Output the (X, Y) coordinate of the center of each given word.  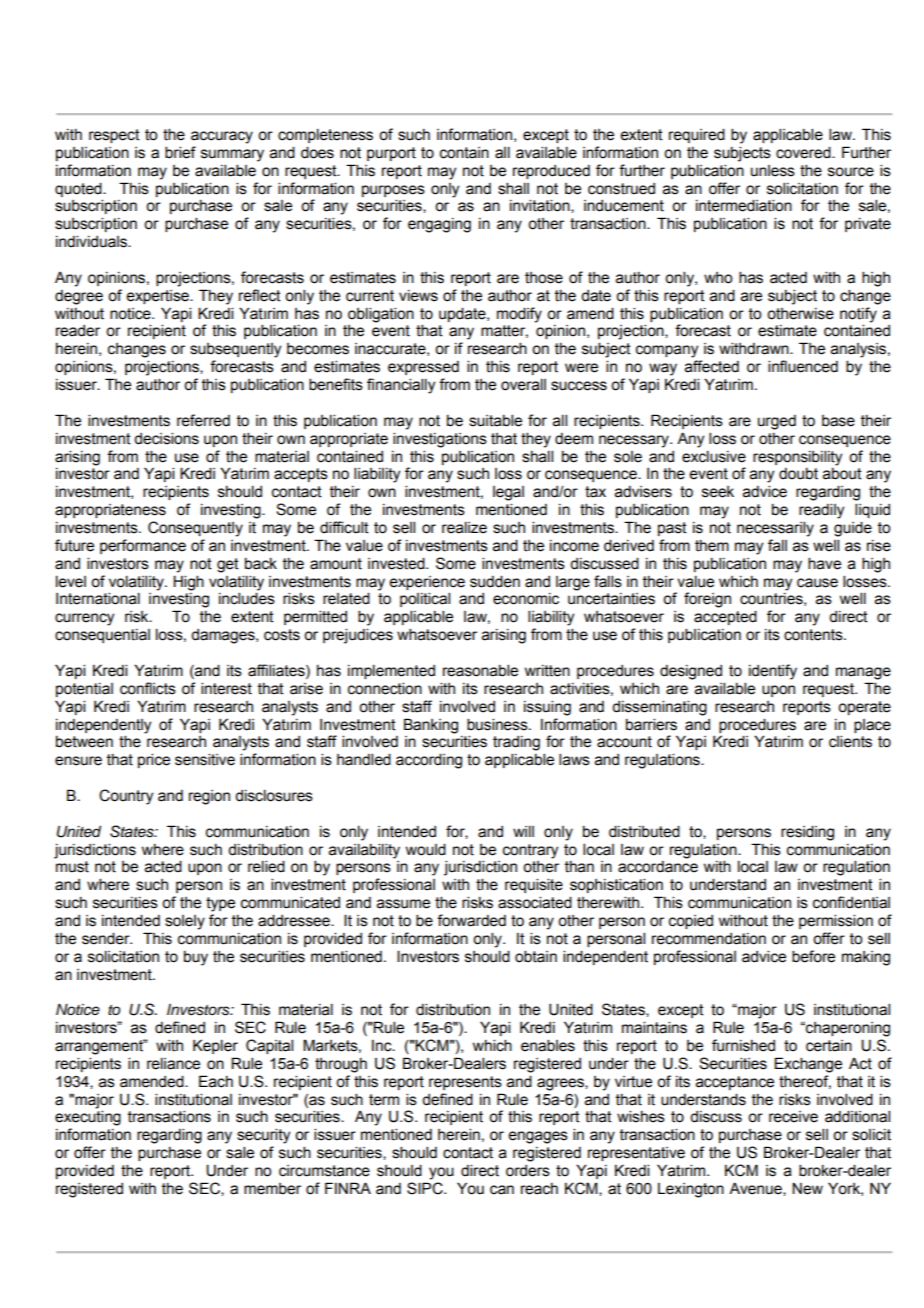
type (220, 904)
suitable (495, 420)
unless (773, 171)
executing (88, 1118)
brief (180, 152)
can (502, 1190)
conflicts (148, 688)
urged (777, 422)
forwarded (471, 920)
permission (836, 921)
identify (773, 672)
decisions (166, 438)
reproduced (551, 172)
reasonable (480, 670)
